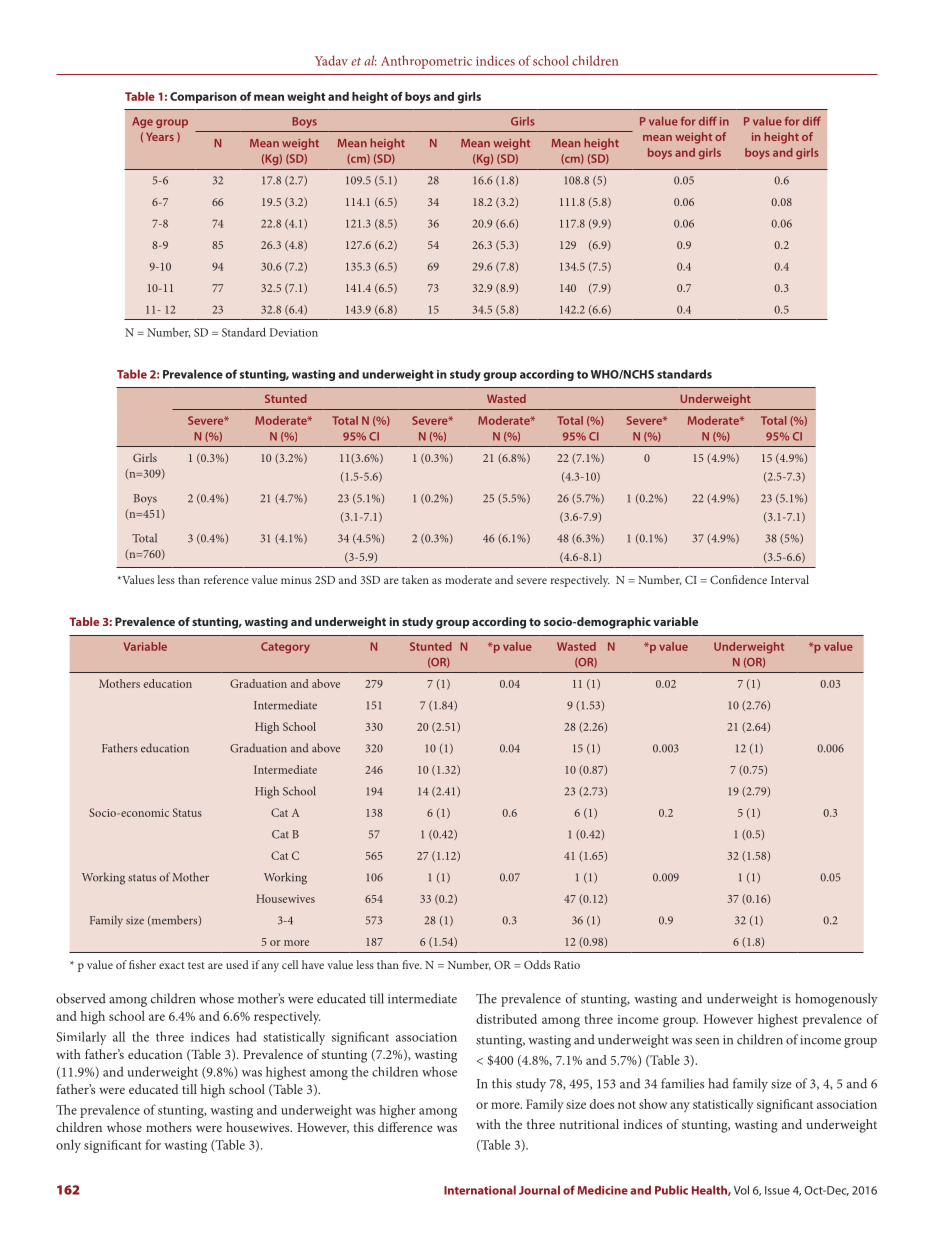 Image resolution: width=952 pixels, height=1233 pixels. Describe the element at coordinates (415, 579) in the screenshot. I see `taken` at that location.
